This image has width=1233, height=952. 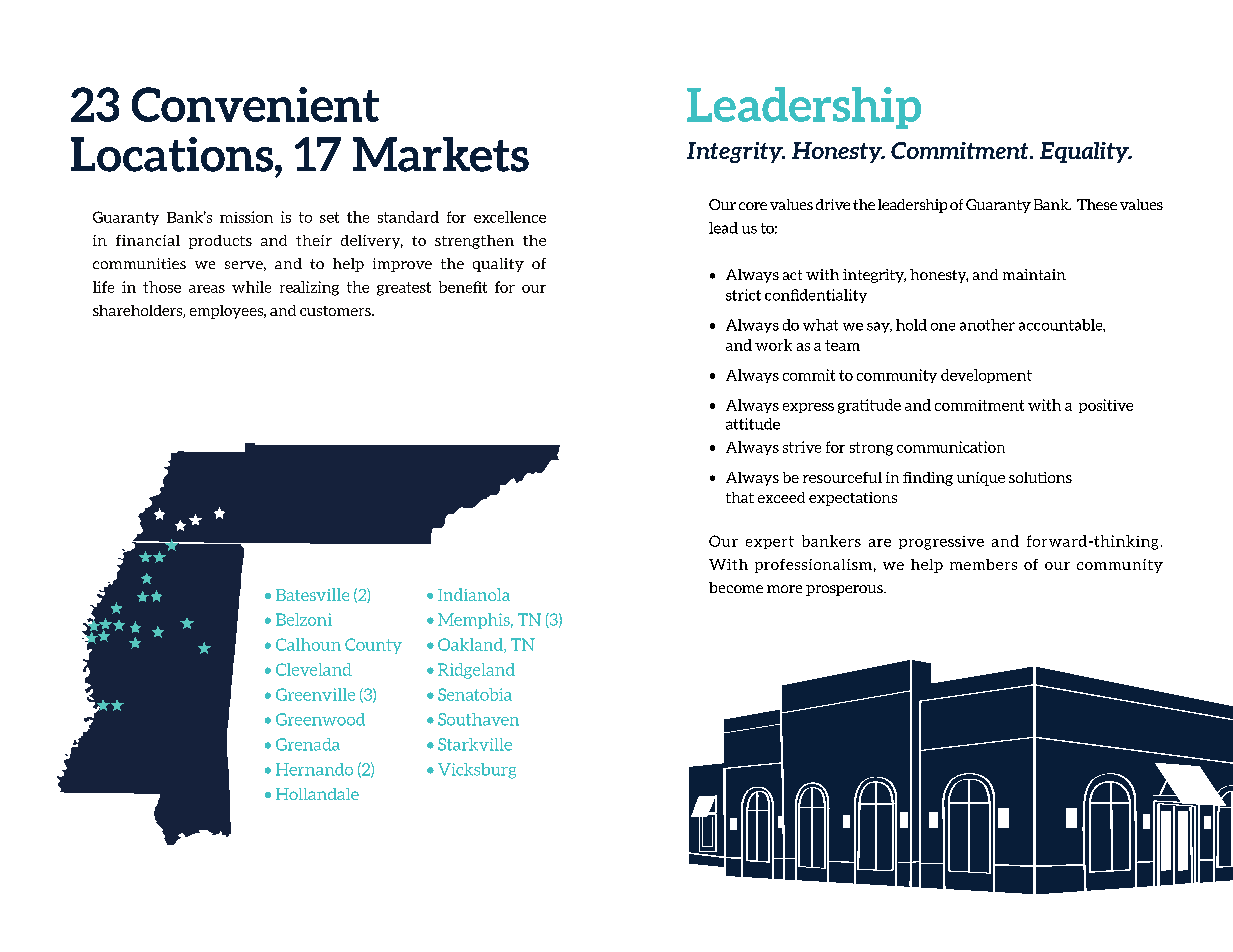 I want to click on expert, so click(x=770, y=542).
